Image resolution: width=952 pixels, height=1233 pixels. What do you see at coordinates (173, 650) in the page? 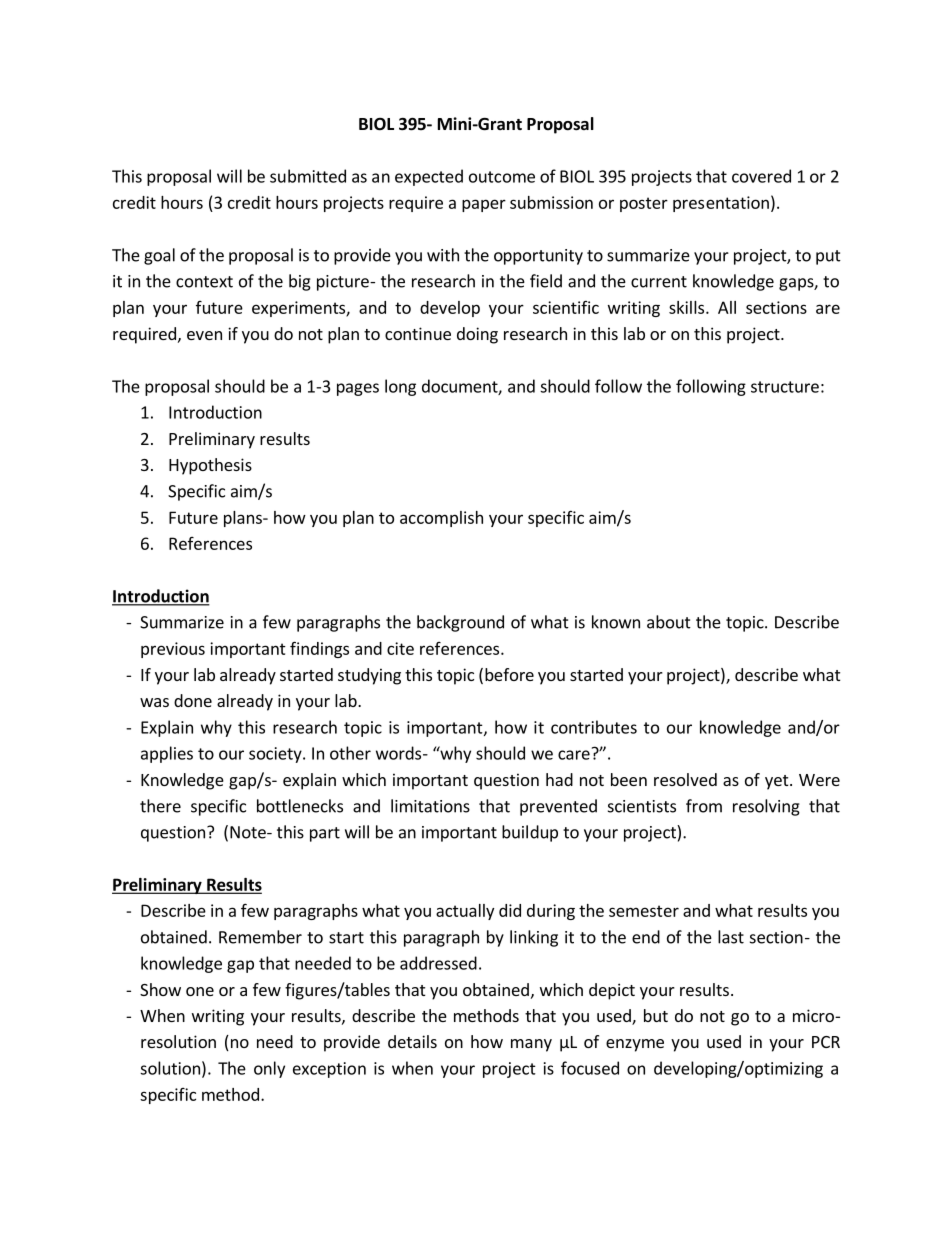
I see `previous` at bounding box center [173, 650].
